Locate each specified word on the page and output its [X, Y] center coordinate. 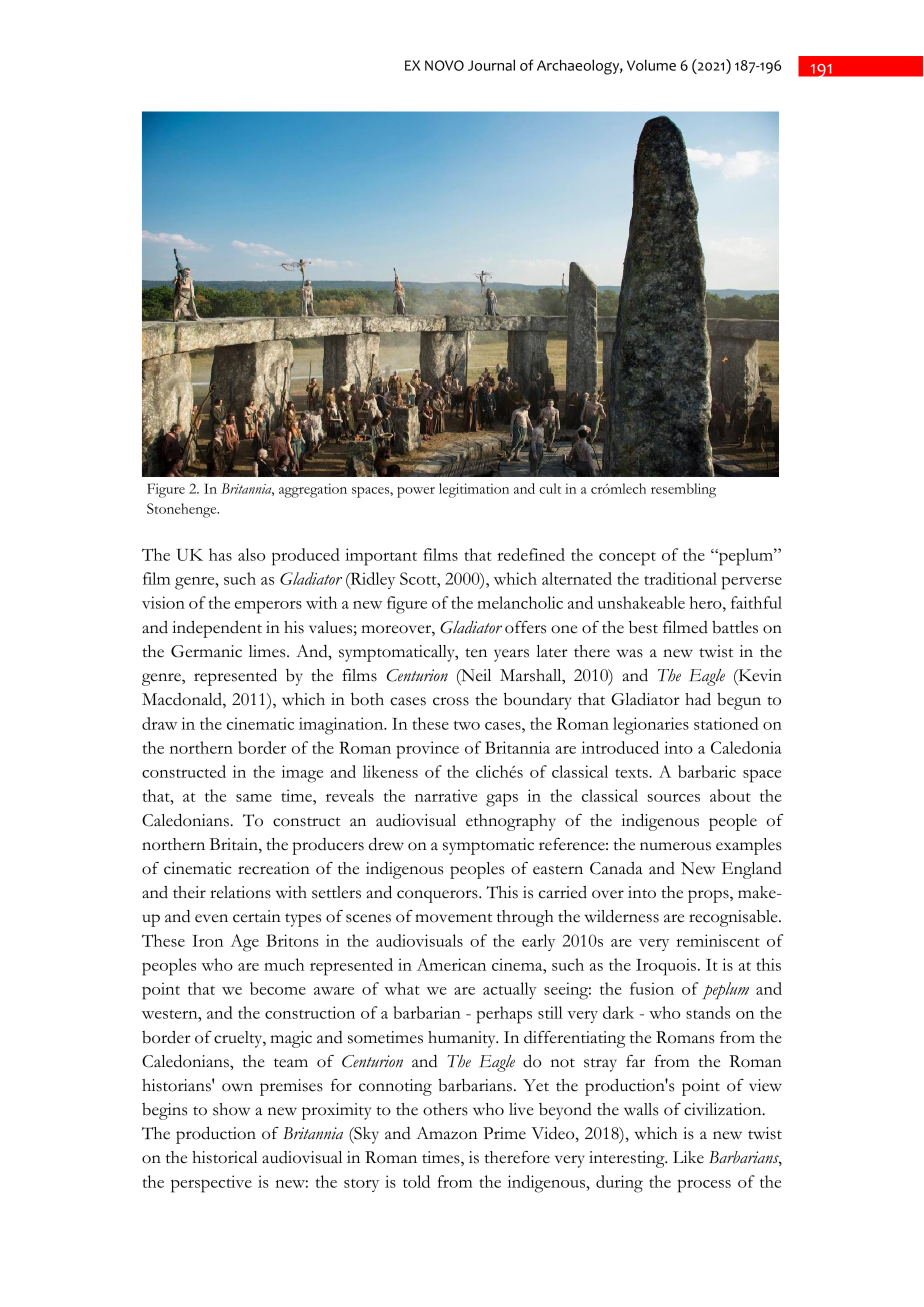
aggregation [313, 490]
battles [735, 627]
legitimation [474, 490]
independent [217, 629]
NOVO [444, 65]
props [709, 896]
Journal [491, 65]
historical [225, 1157]
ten [476, 653]
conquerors [438, 896]
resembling [683, 490]
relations [240, 892]
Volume [651, 65]
